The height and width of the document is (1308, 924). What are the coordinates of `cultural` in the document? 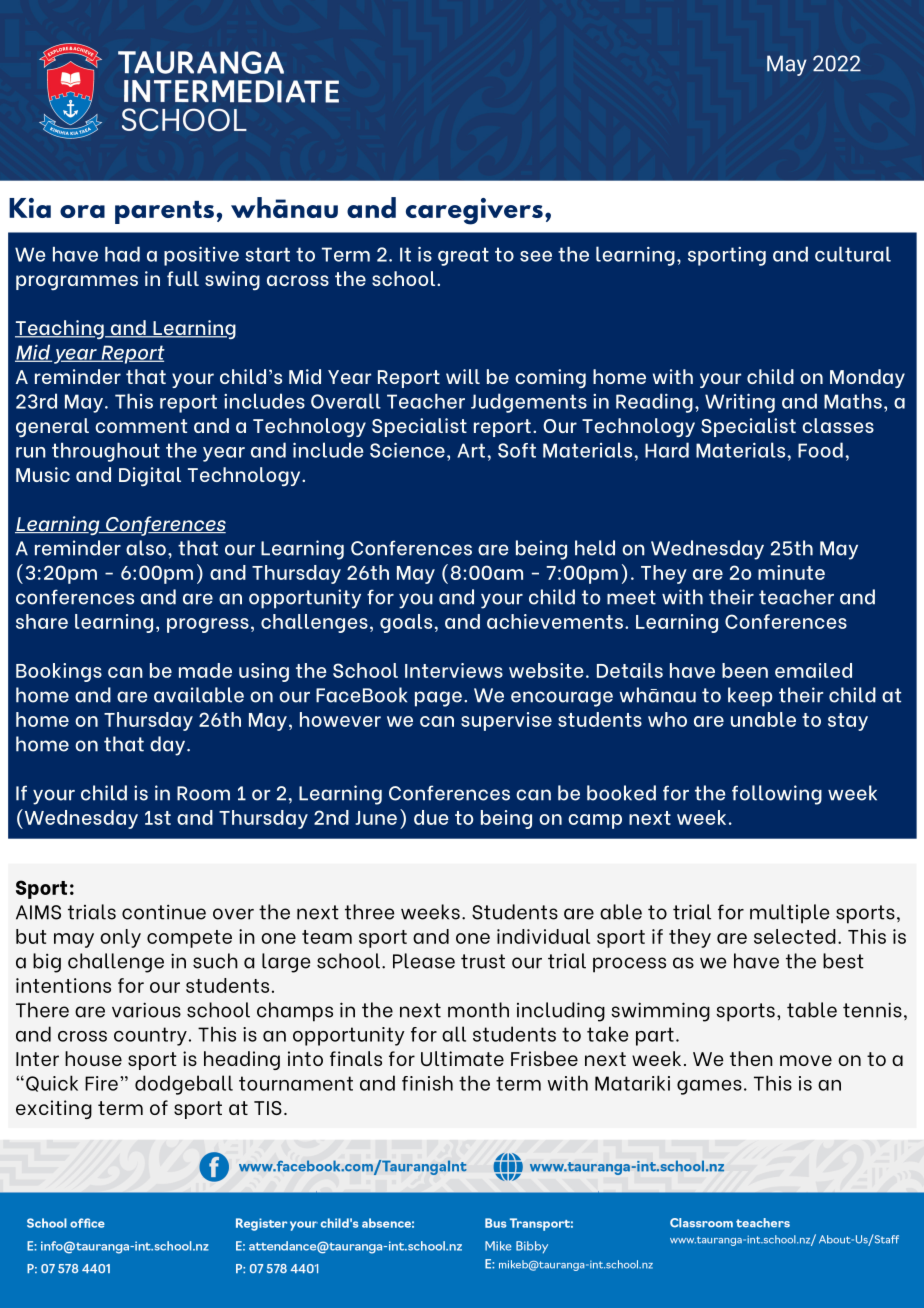 It's located at (853, 254).
